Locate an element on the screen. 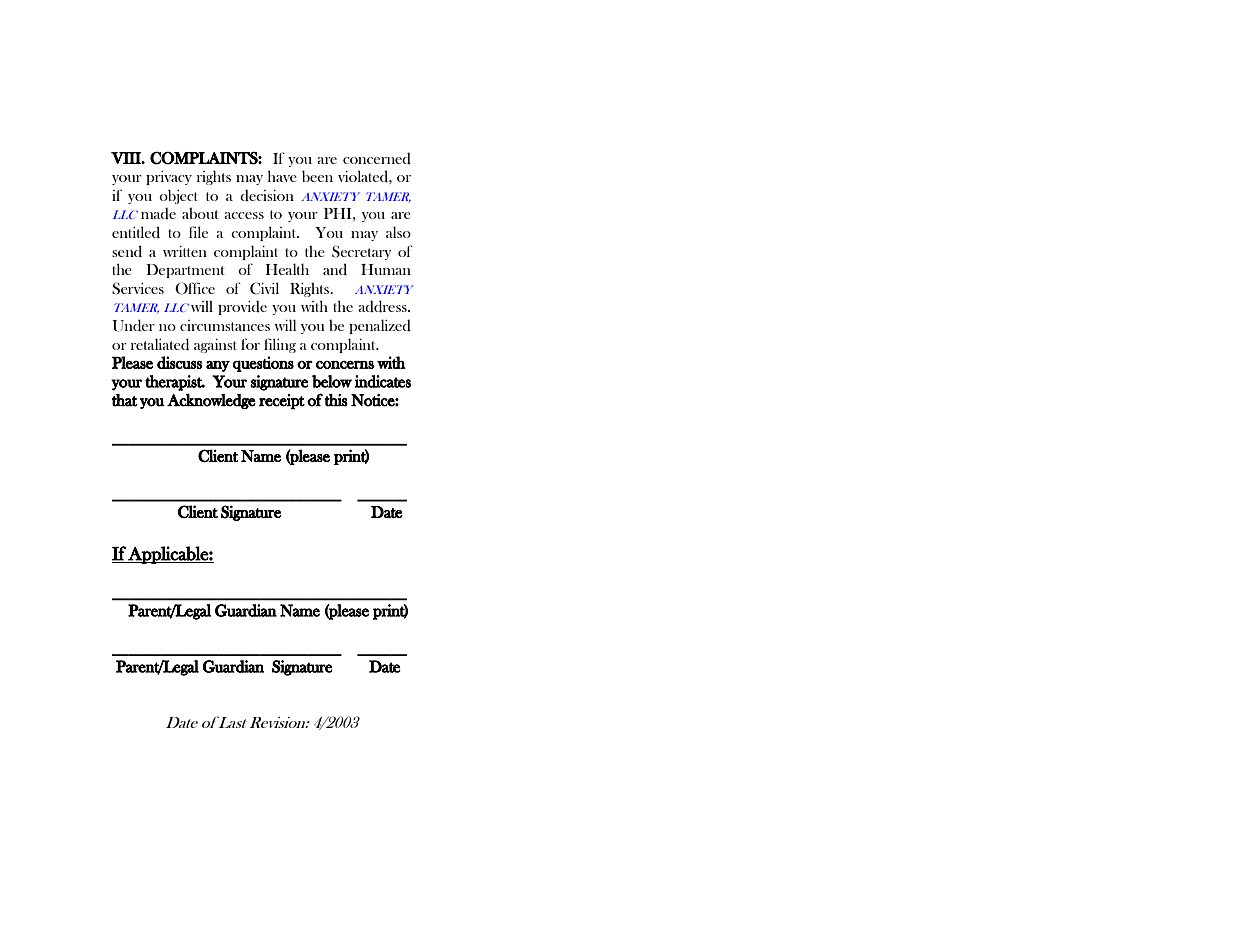 The width and height of the screenshot is (1233, 952). that is located at coordinates (125, 400).
